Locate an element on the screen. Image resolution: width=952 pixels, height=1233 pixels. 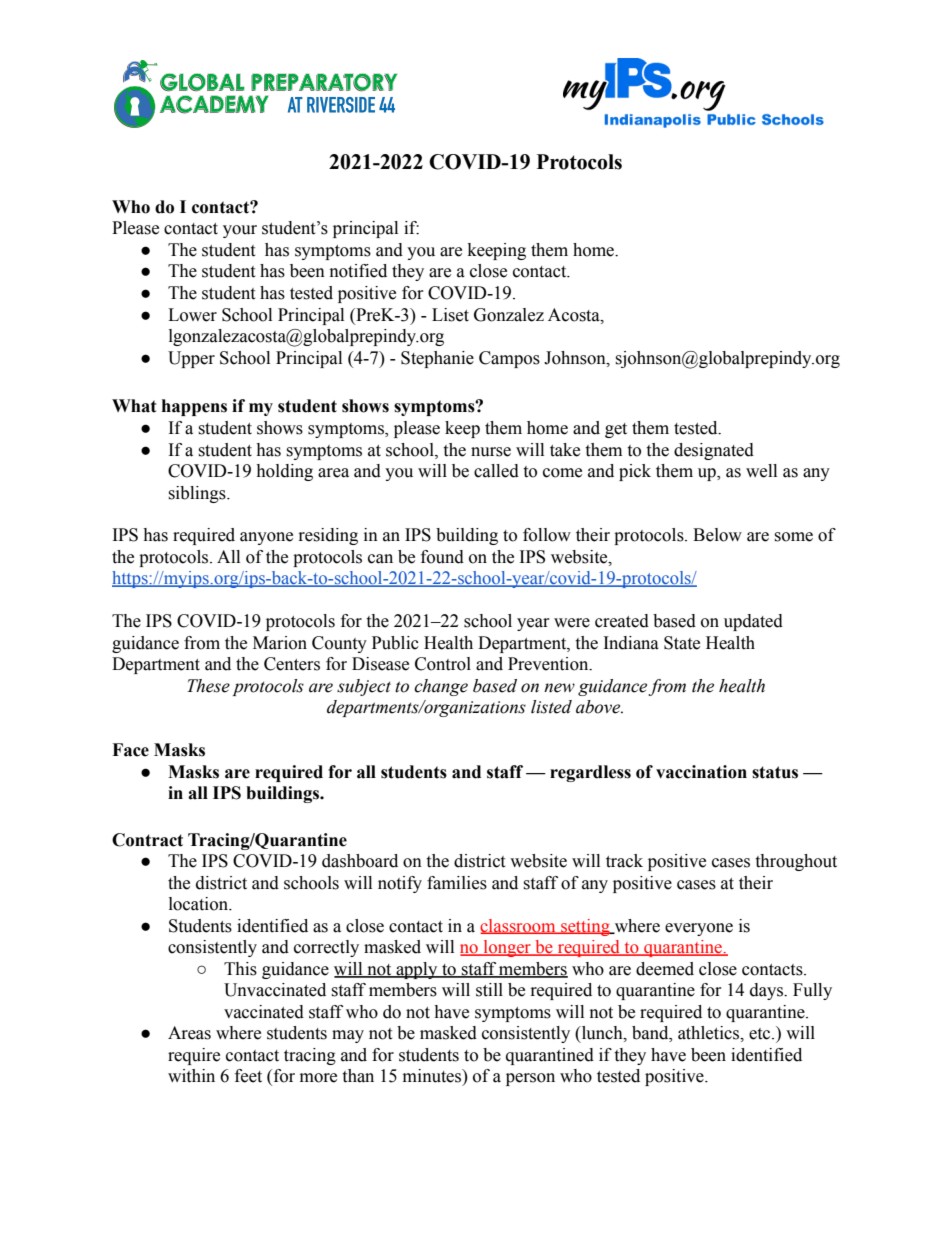
within is located at coordinates (191, 1076).
